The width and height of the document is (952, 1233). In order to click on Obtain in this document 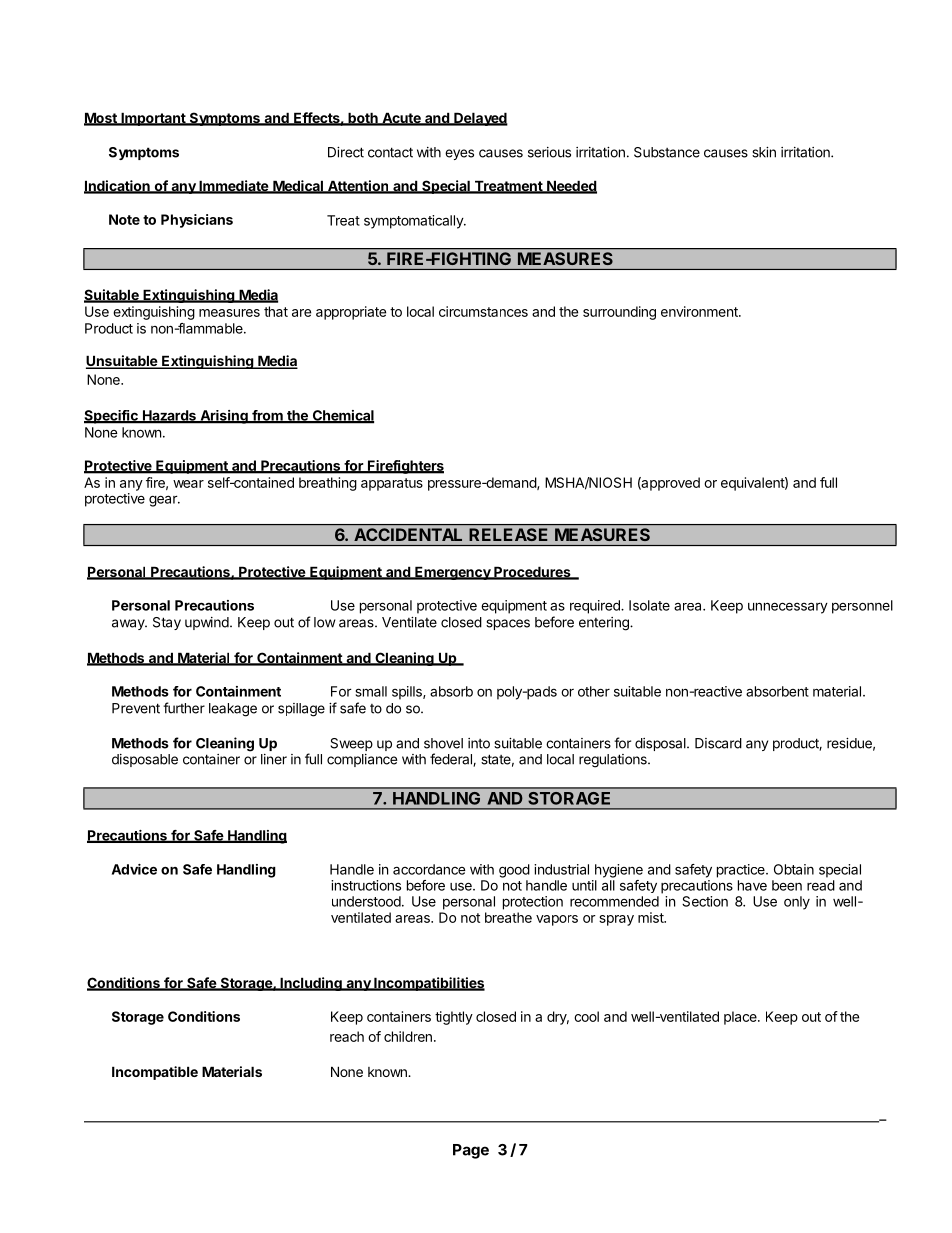, I will do `click(794, 869)`.
